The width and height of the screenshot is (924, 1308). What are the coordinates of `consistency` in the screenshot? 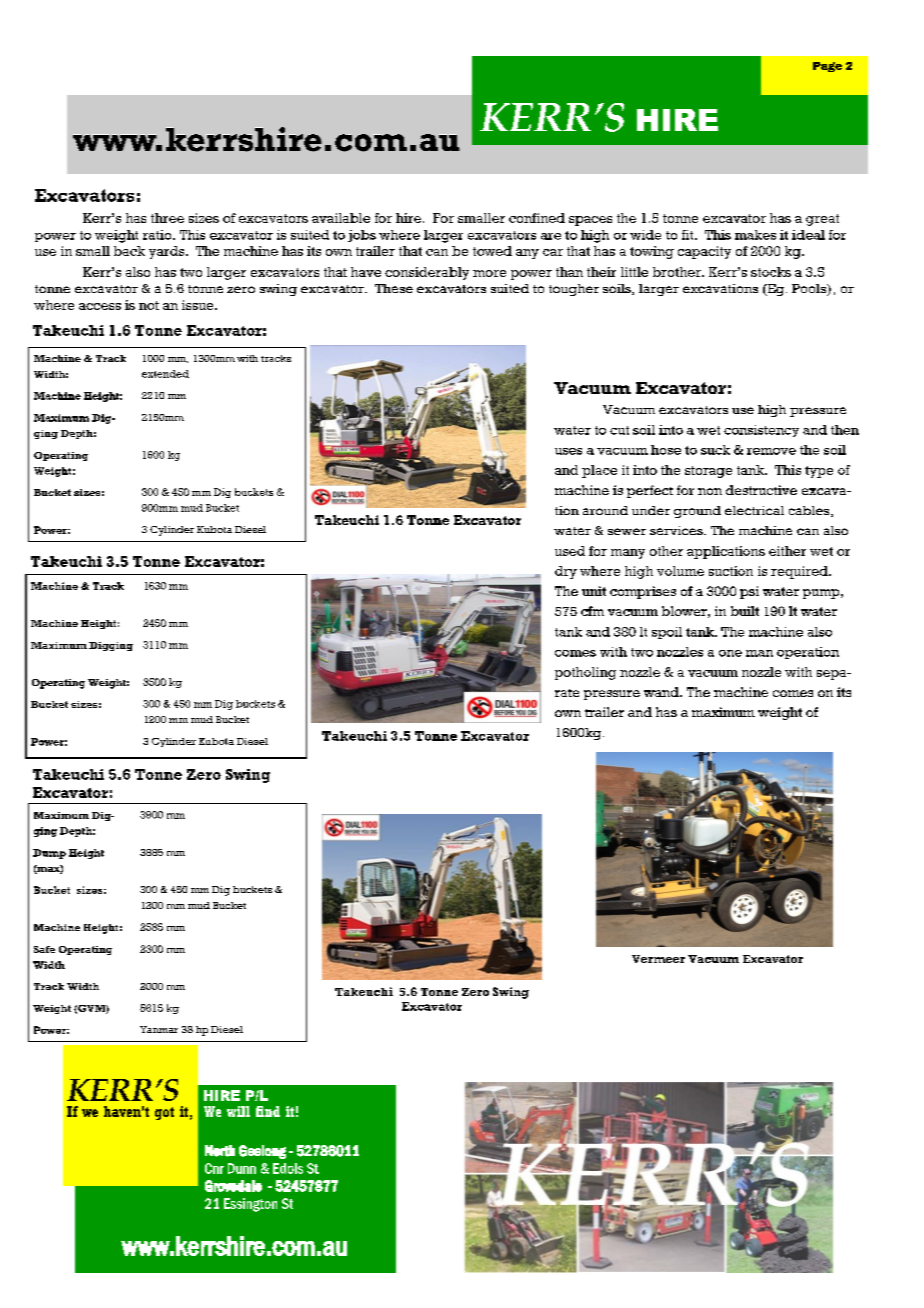 It's located at (761, 431).
